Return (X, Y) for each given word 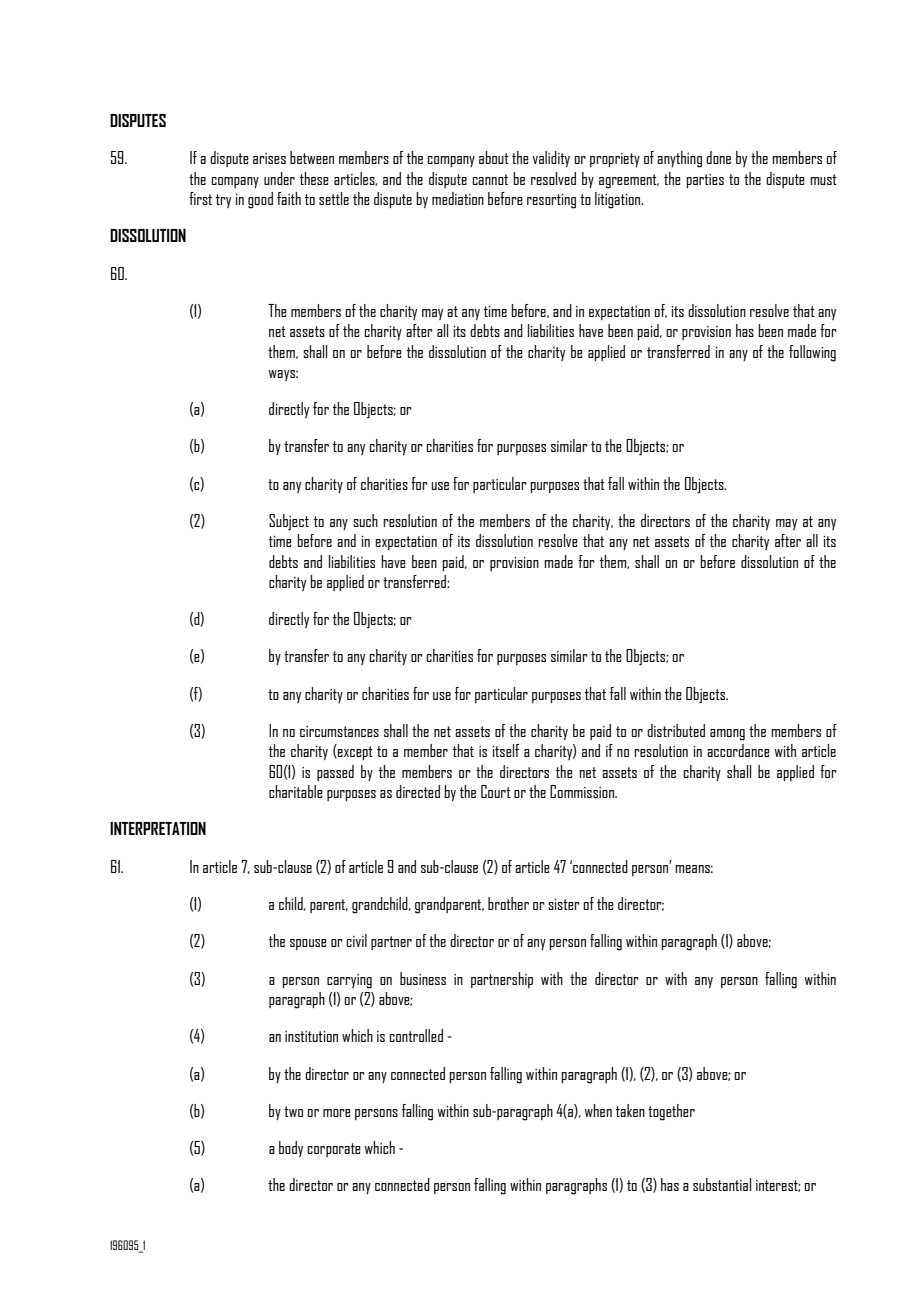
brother (508, 903)
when (598, 1110)
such (365, 520)
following (812, 353)
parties (705, 181)
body (291, 1149)
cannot (490, 179)
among (727, 735)
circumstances (339, 731)
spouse (308, 944)
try (223, 201)
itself (506, 750)
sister (564, 904)
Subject (289, 522)
